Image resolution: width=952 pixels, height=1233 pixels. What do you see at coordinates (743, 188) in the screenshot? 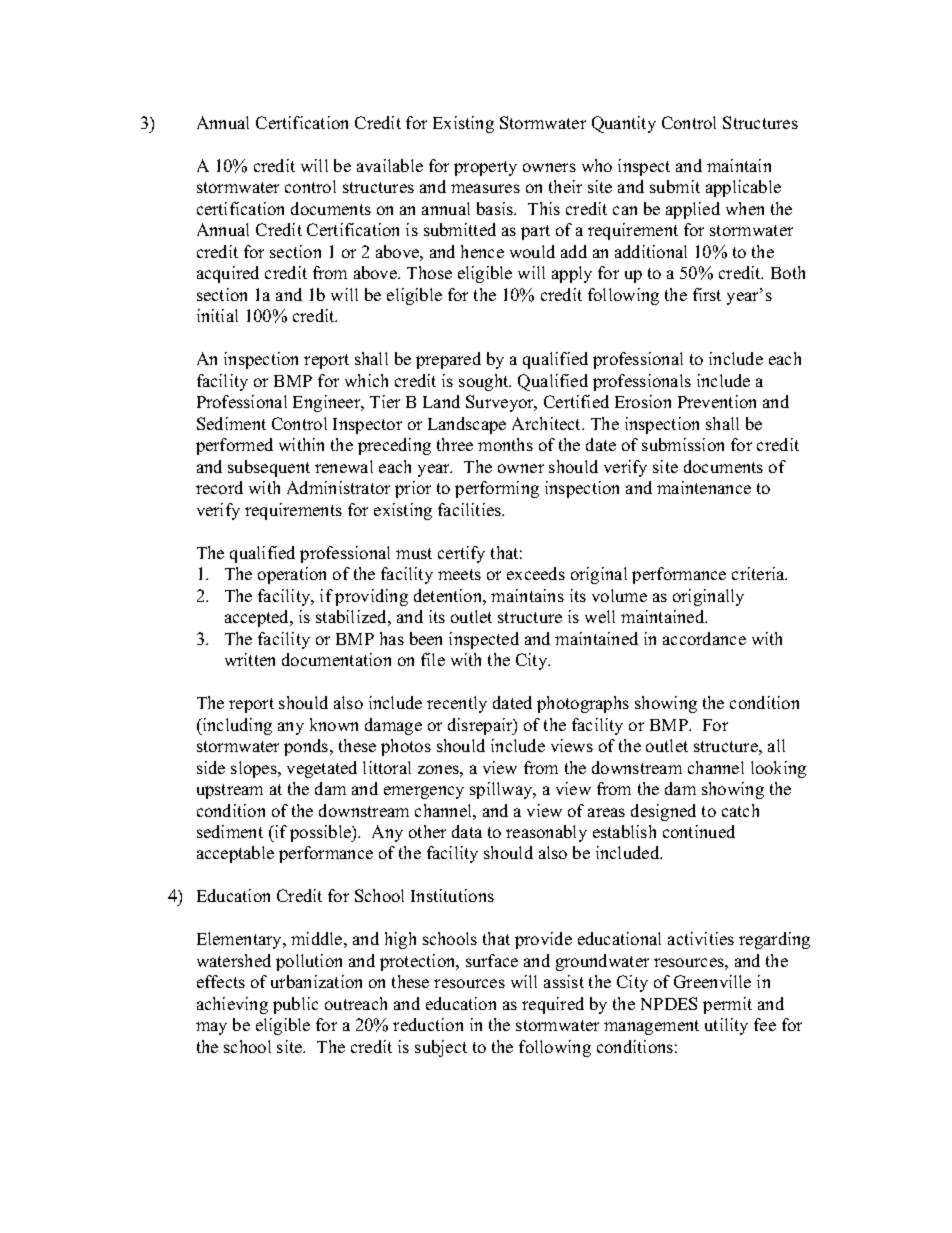
I see `applicable` at bounding box center [743, 188].
